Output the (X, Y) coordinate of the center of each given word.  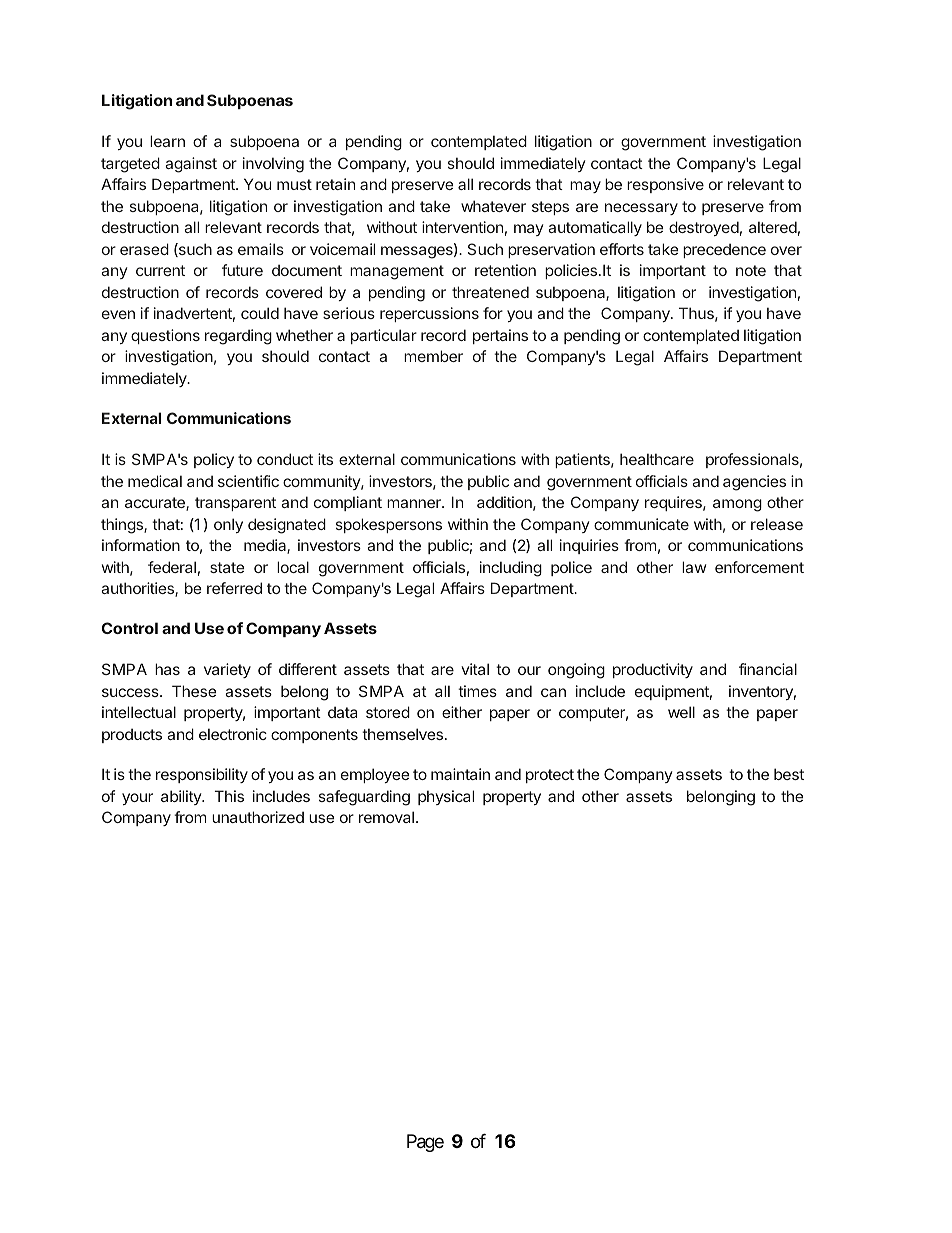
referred (234, 588)
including (511, 569)
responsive (665, 185)
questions (165, 336)
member (433, 356)
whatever (493, 206)
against (191, 165)
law (694, 567)
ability (182, 797)
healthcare (657, 459)
